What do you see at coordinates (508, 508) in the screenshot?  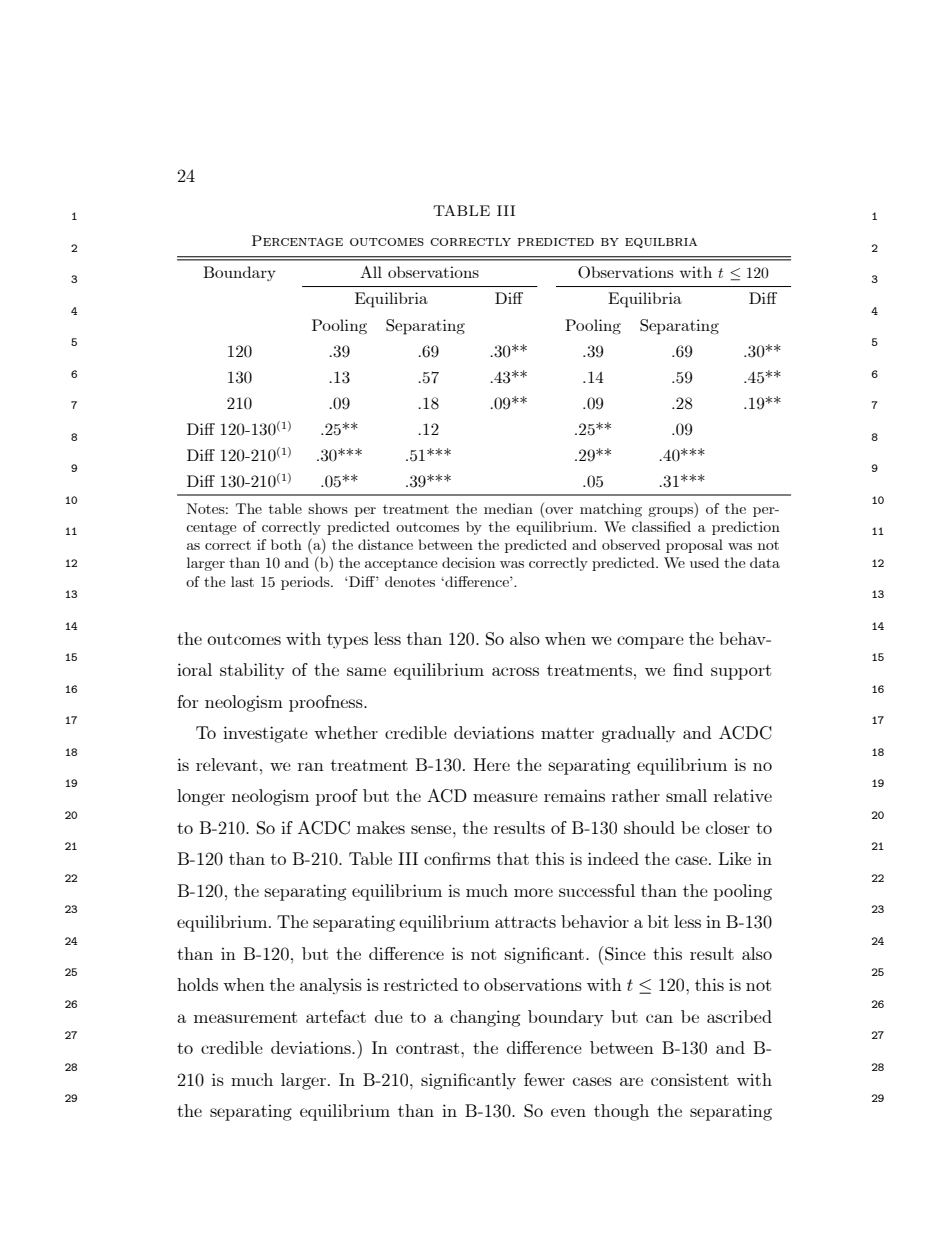 I see `median` at bounding box center [508, 508].
